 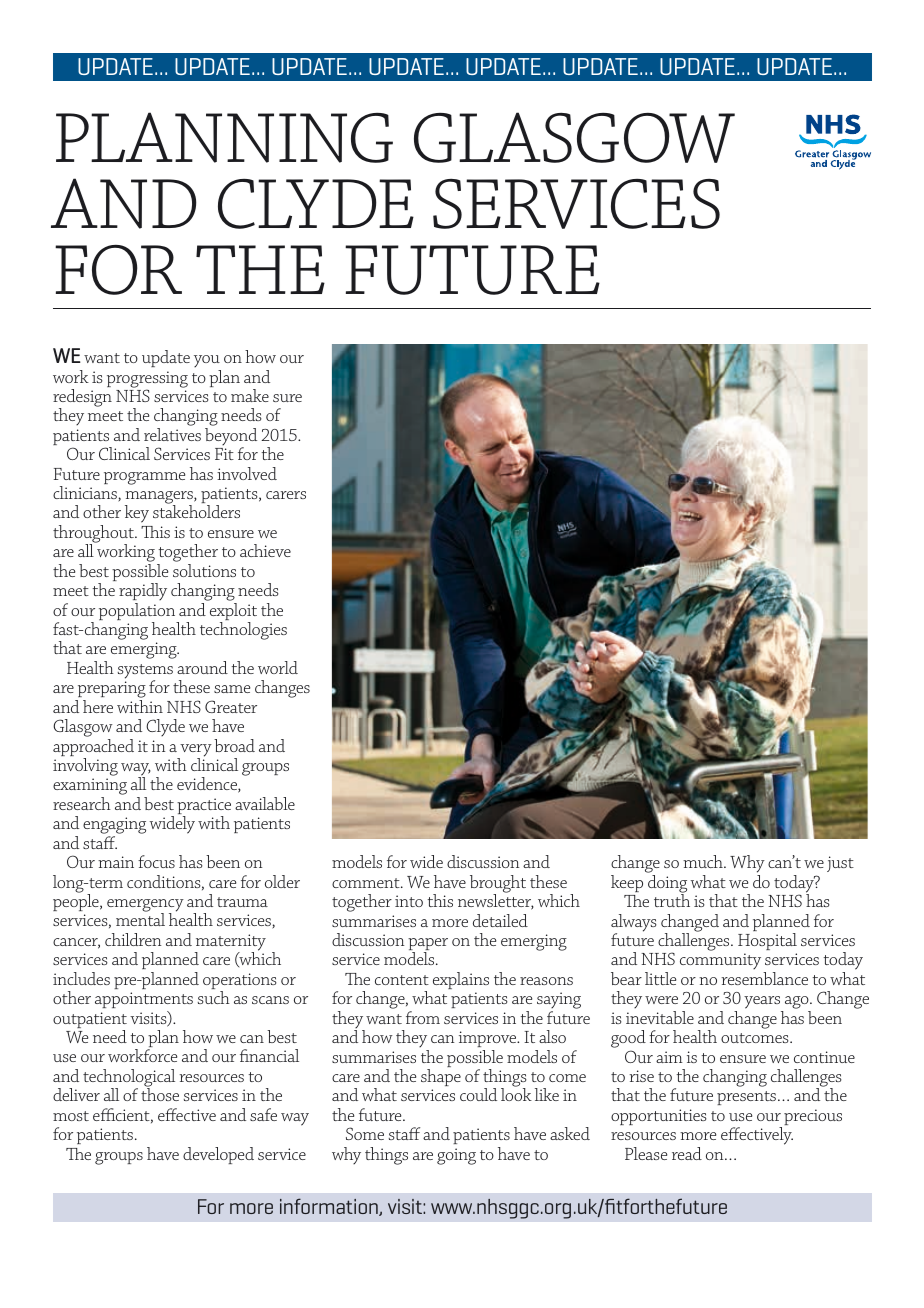 I want to click on much, so click(x=704, y=861).
